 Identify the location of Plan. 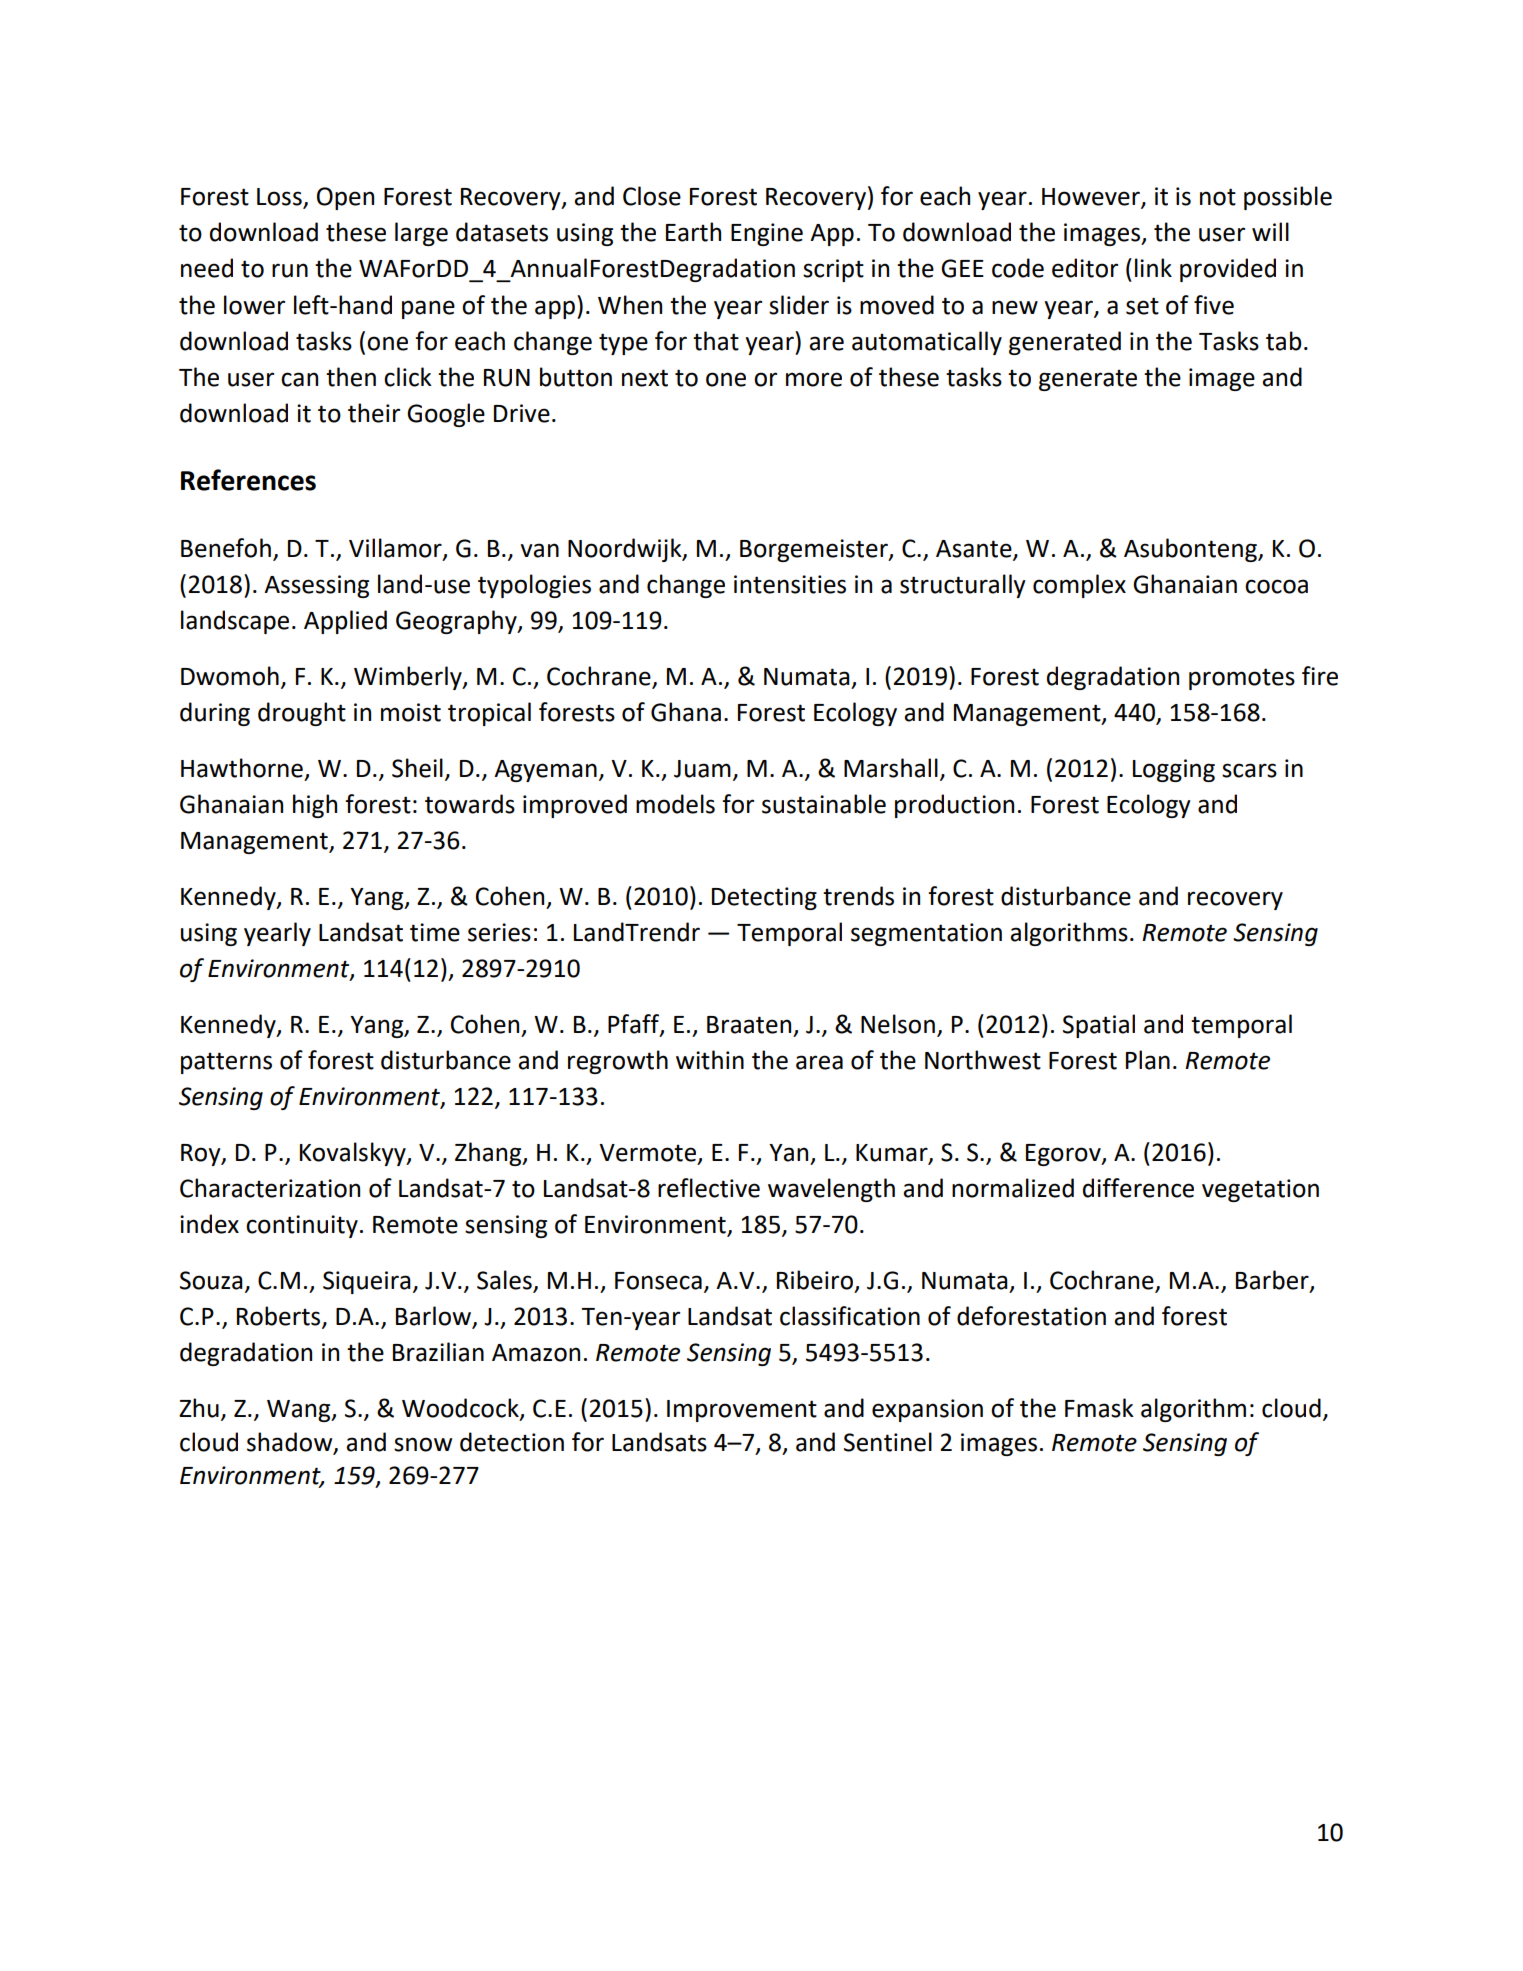
(1148, 1060).
